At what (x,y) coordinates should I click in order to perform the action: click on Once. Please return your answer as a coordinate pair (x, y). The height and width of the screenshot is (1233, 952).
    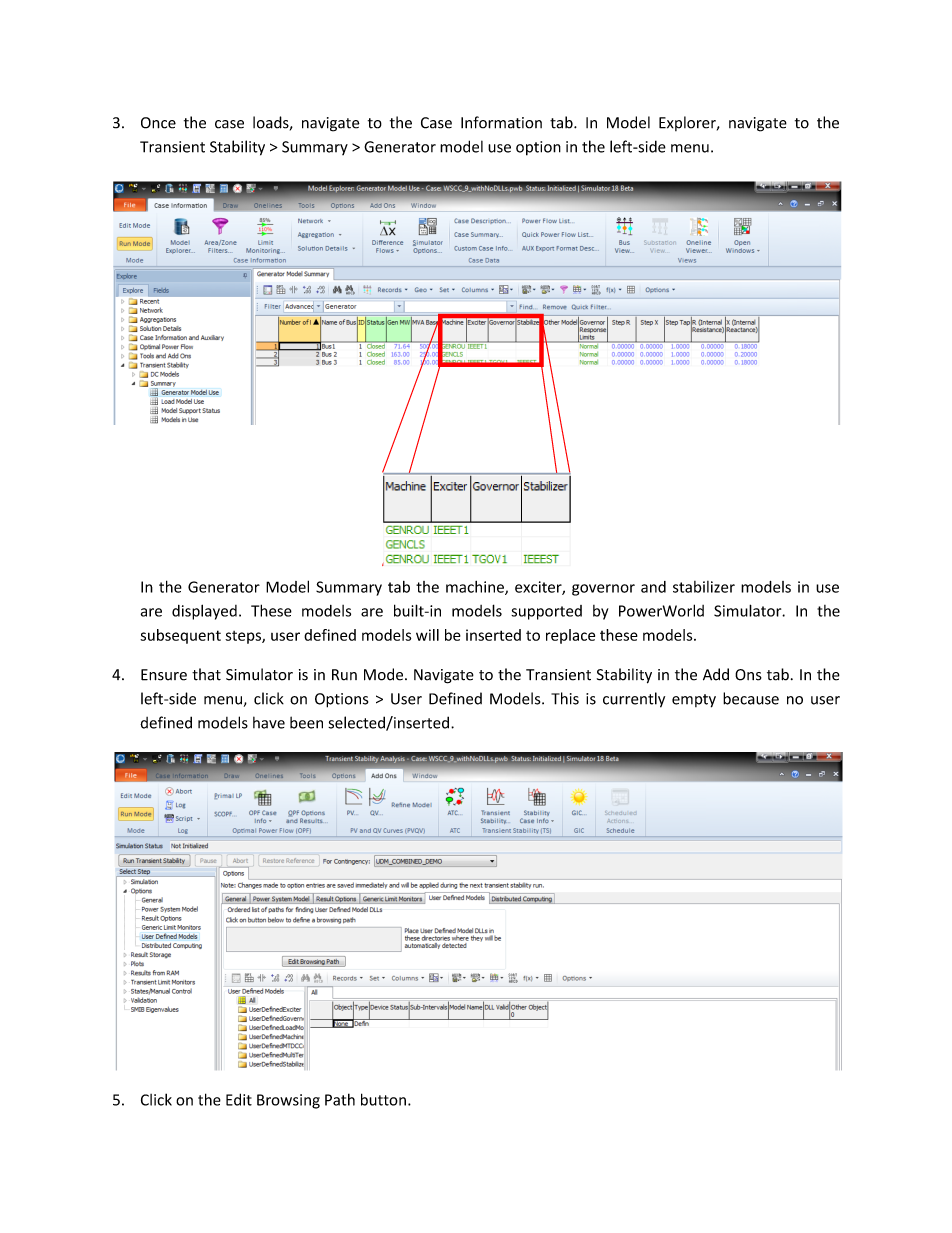
    Looking at the image, I should click on (158, 123).
